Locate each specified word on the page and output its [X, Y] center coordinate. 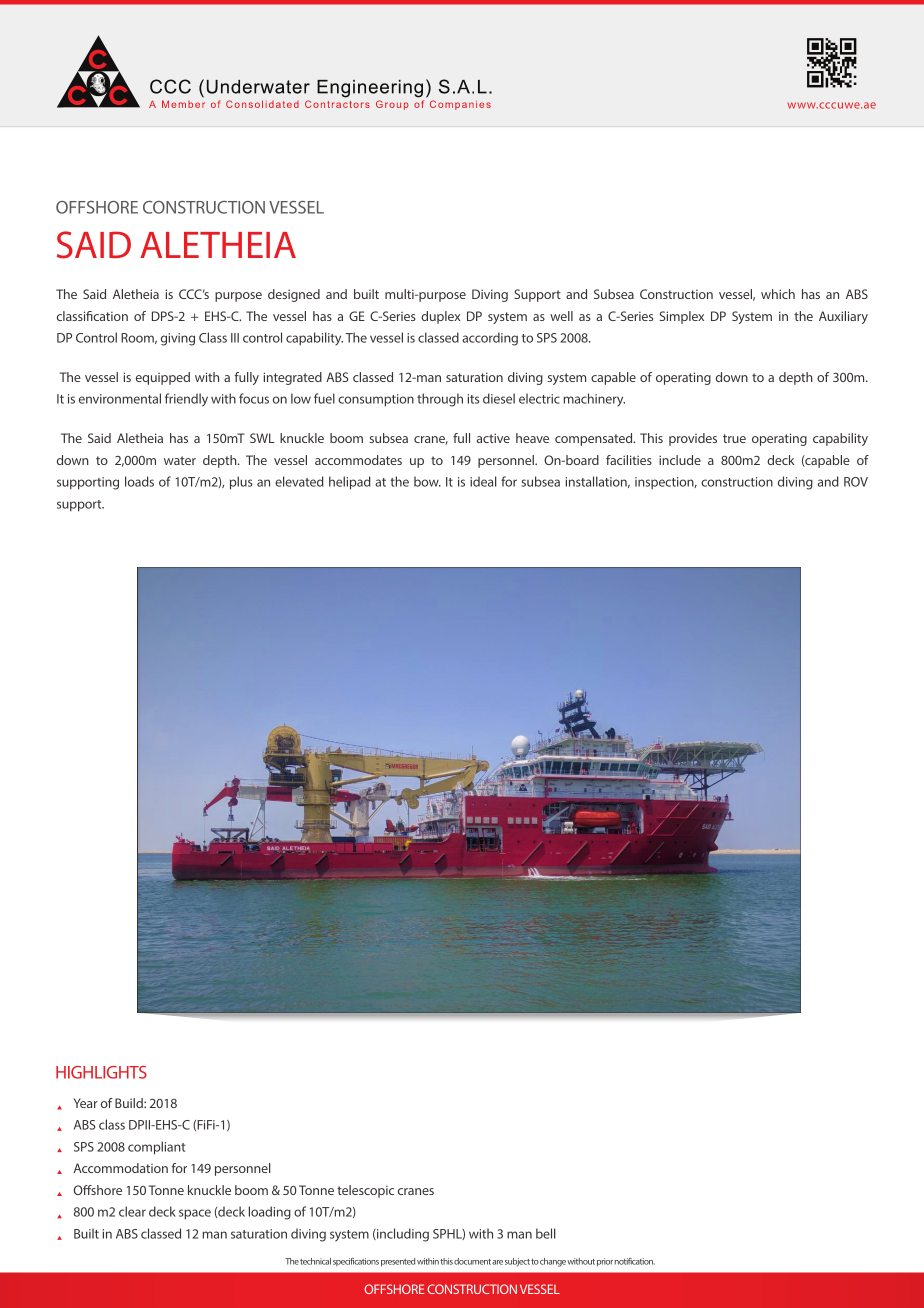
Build [130, 1103]
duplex [440, 317]
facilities [629, 460]
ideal [483, 481]
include [680, 460]
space [195, 1214]
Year [86, 1103]
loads [139, 481]
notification [635, 1261]
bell [546, 1233]
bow [427, 481]
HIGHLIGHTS [101, 1072]
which [778, 294]
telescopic [365, 1191]
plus [241, 483]
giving [178, 339]
